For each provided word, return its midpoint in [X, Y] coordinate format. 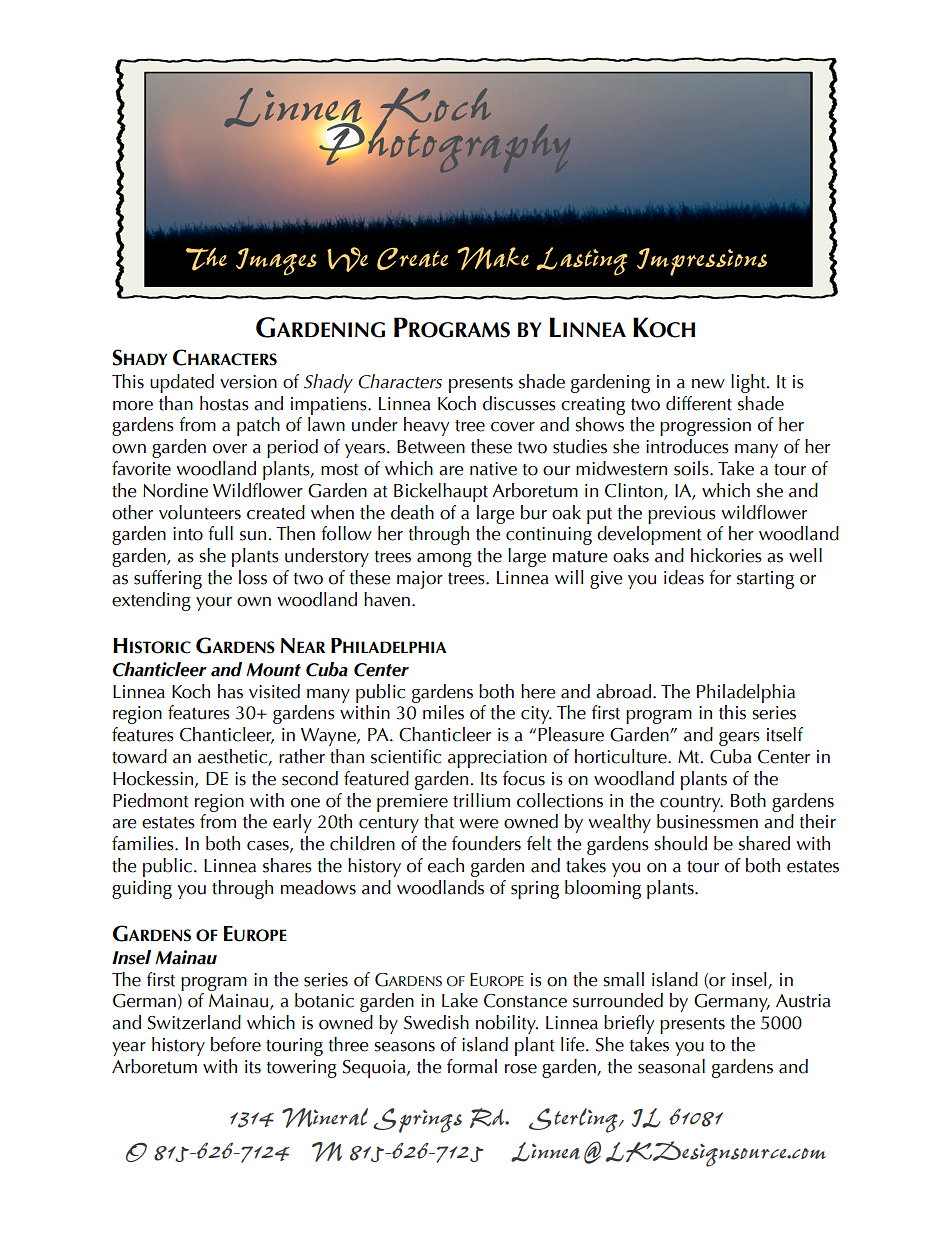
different [699, 403]
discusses [519, 403]
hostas [224, 403]
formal [472, 1066]
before [236, 1044]
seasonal [671, 1066]
